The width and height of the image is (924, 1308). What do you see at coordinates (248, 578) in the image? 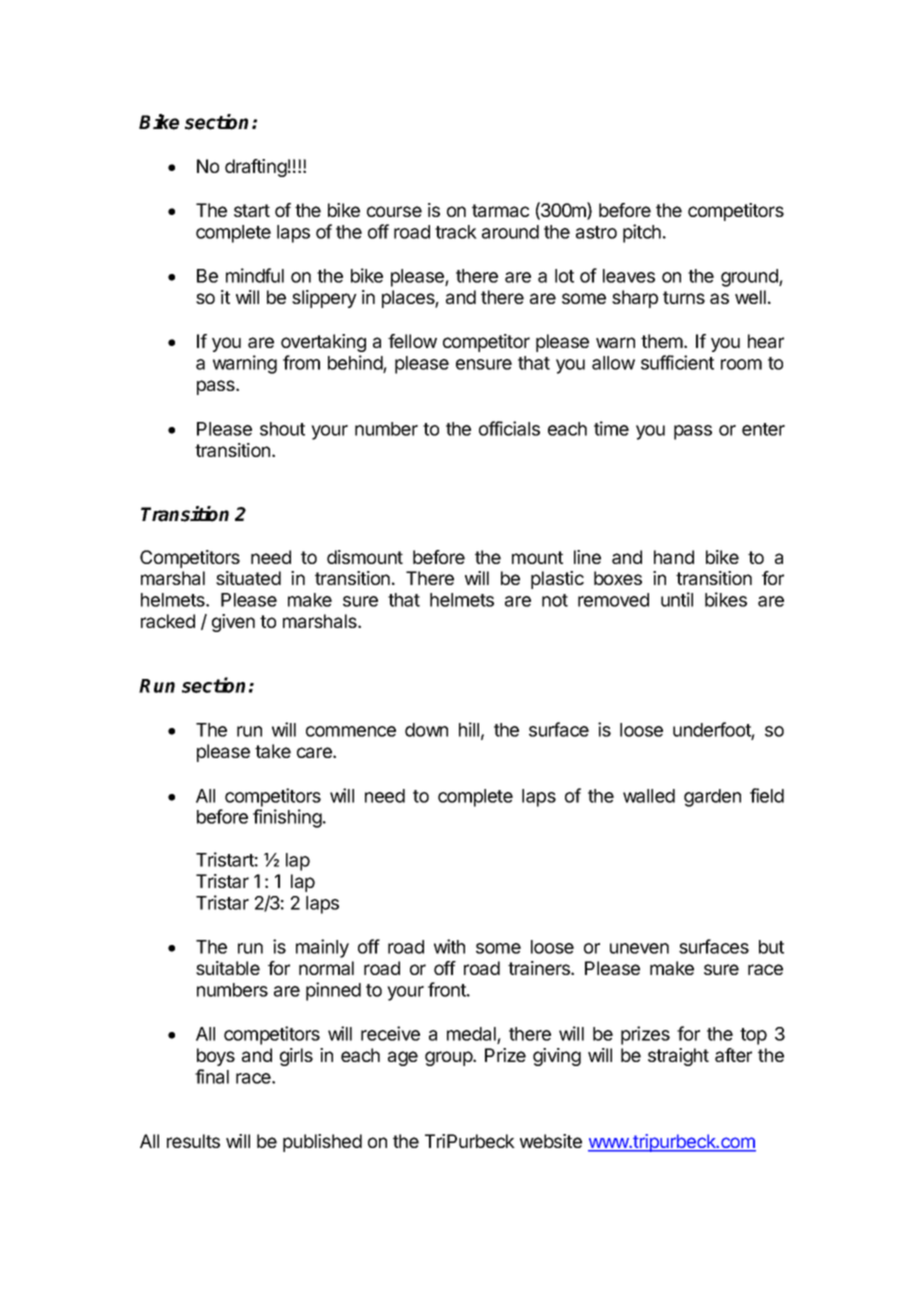
I see `situated` at bounding box center [248, 578].
